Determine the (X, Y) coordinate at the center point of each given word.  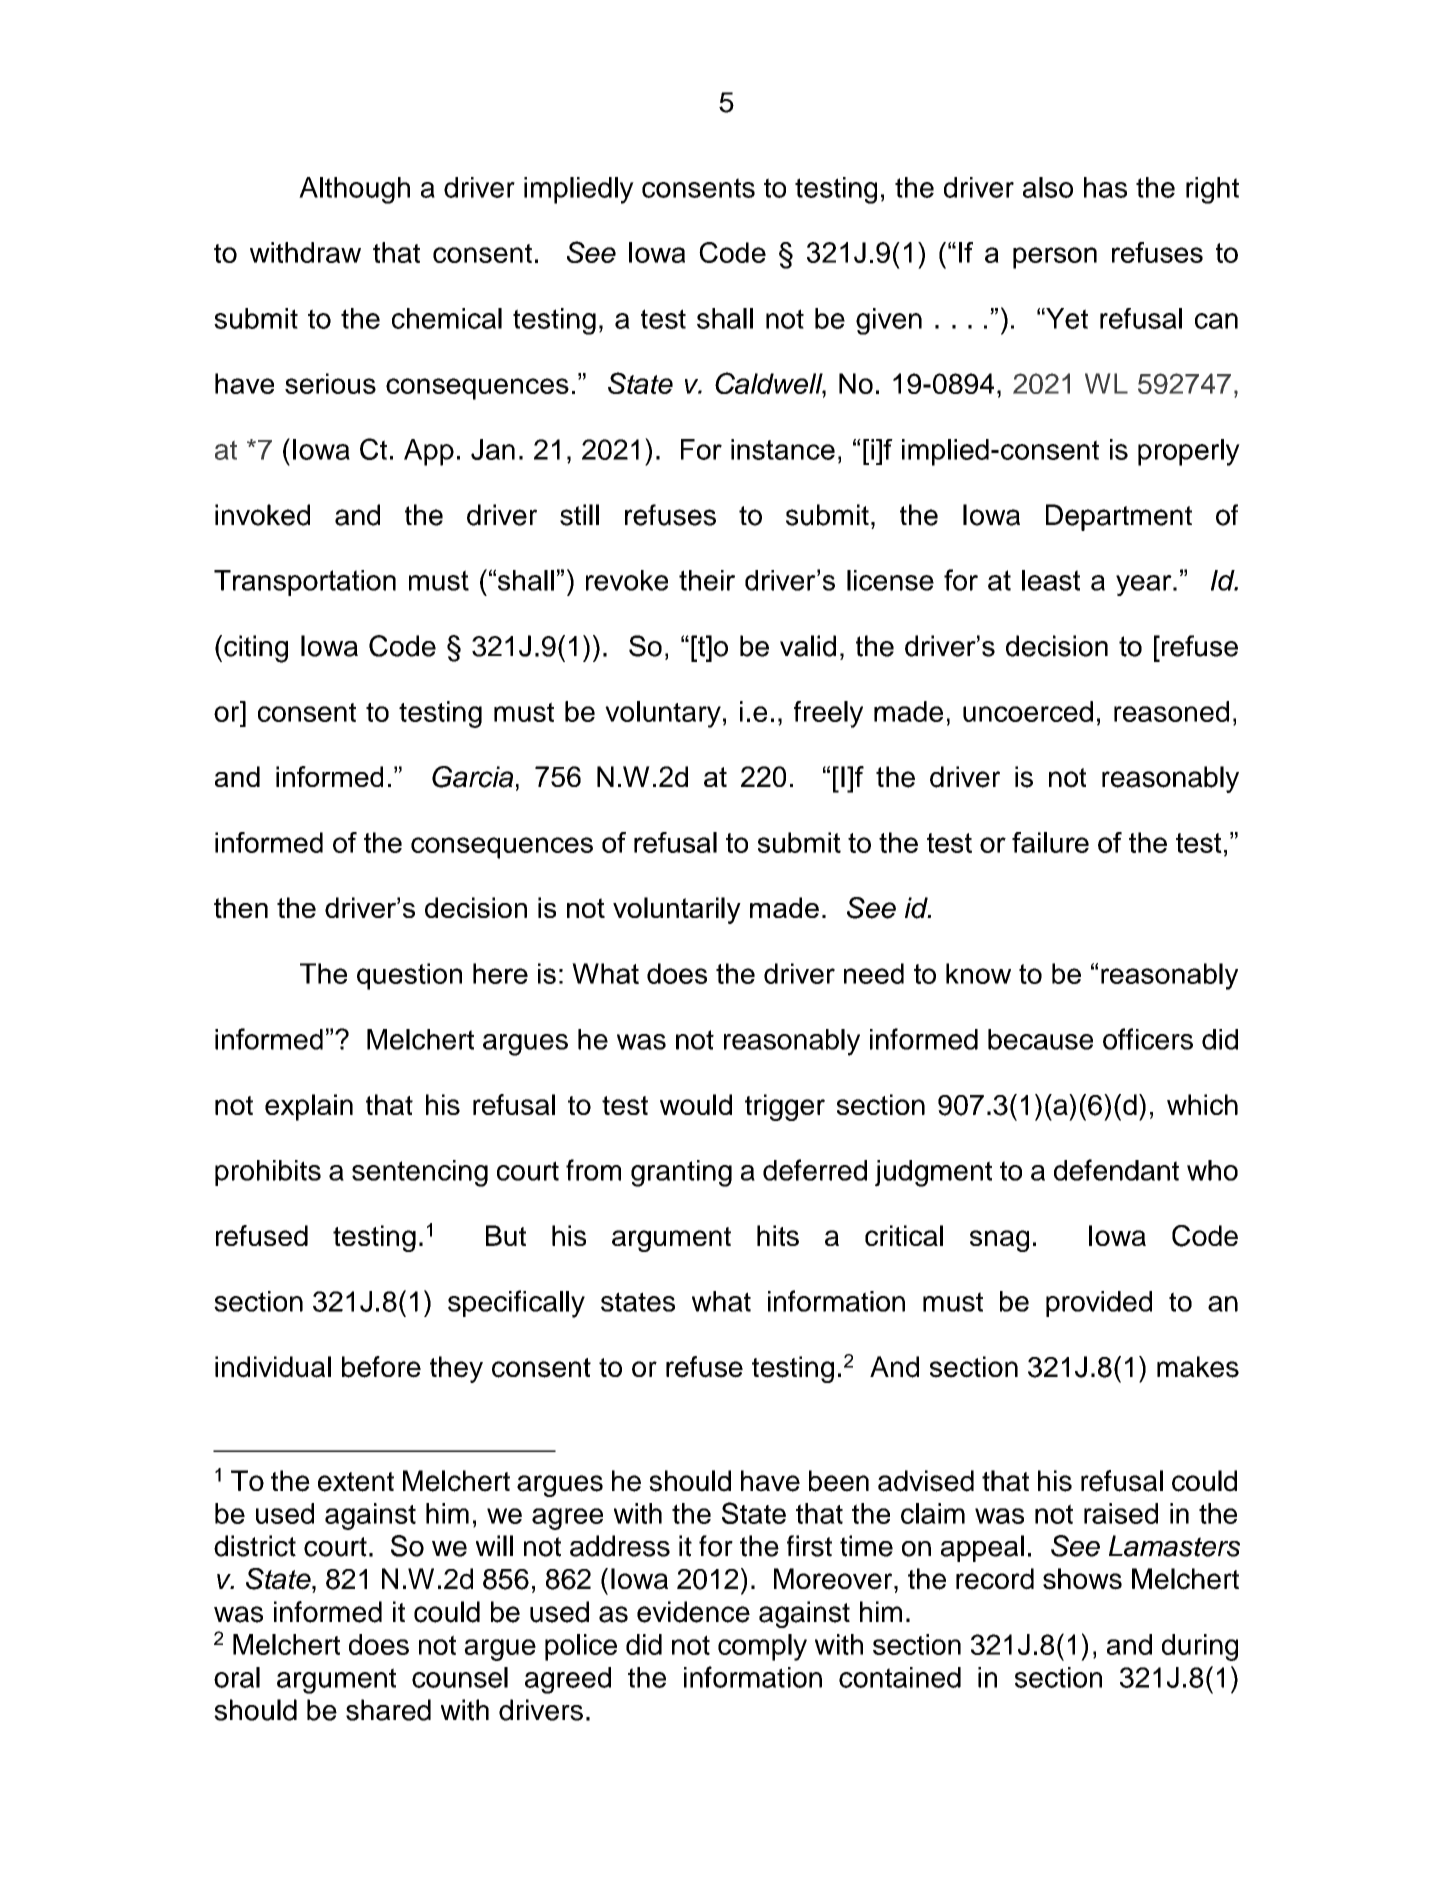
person (1055, 258)
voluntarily (677, 910)
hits (778, 1235)
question (409, 976)
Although (354, 190)
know (978, 973)
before (381, 1367)
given (889, 321)
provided (1099, 1304)
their (707, 580)
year (1145, 585)
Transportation (305, 583)
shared (388, 1710)
